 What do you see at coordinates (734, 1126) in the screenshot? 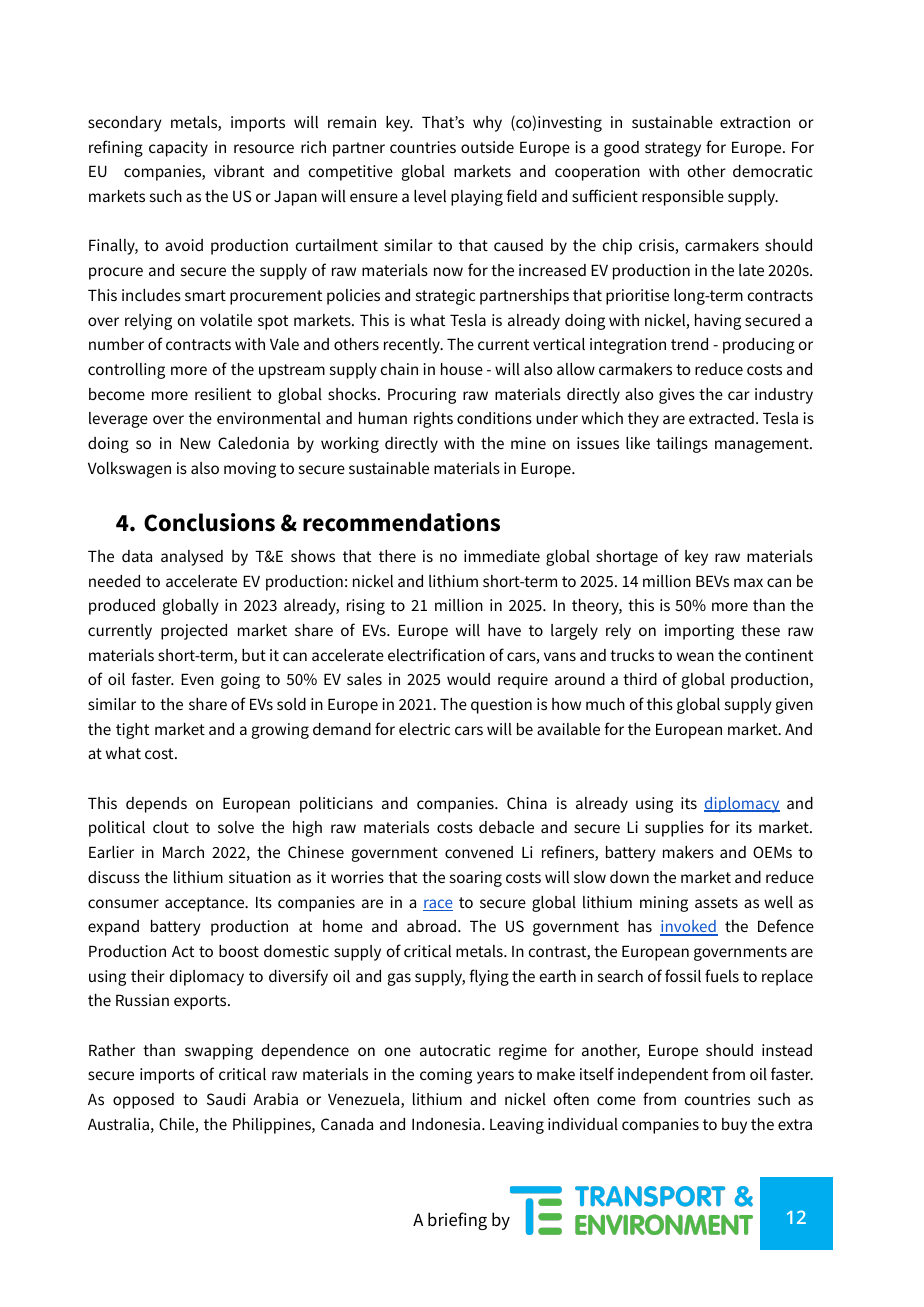
I see `buy` at bounding box center [734, 1126].
